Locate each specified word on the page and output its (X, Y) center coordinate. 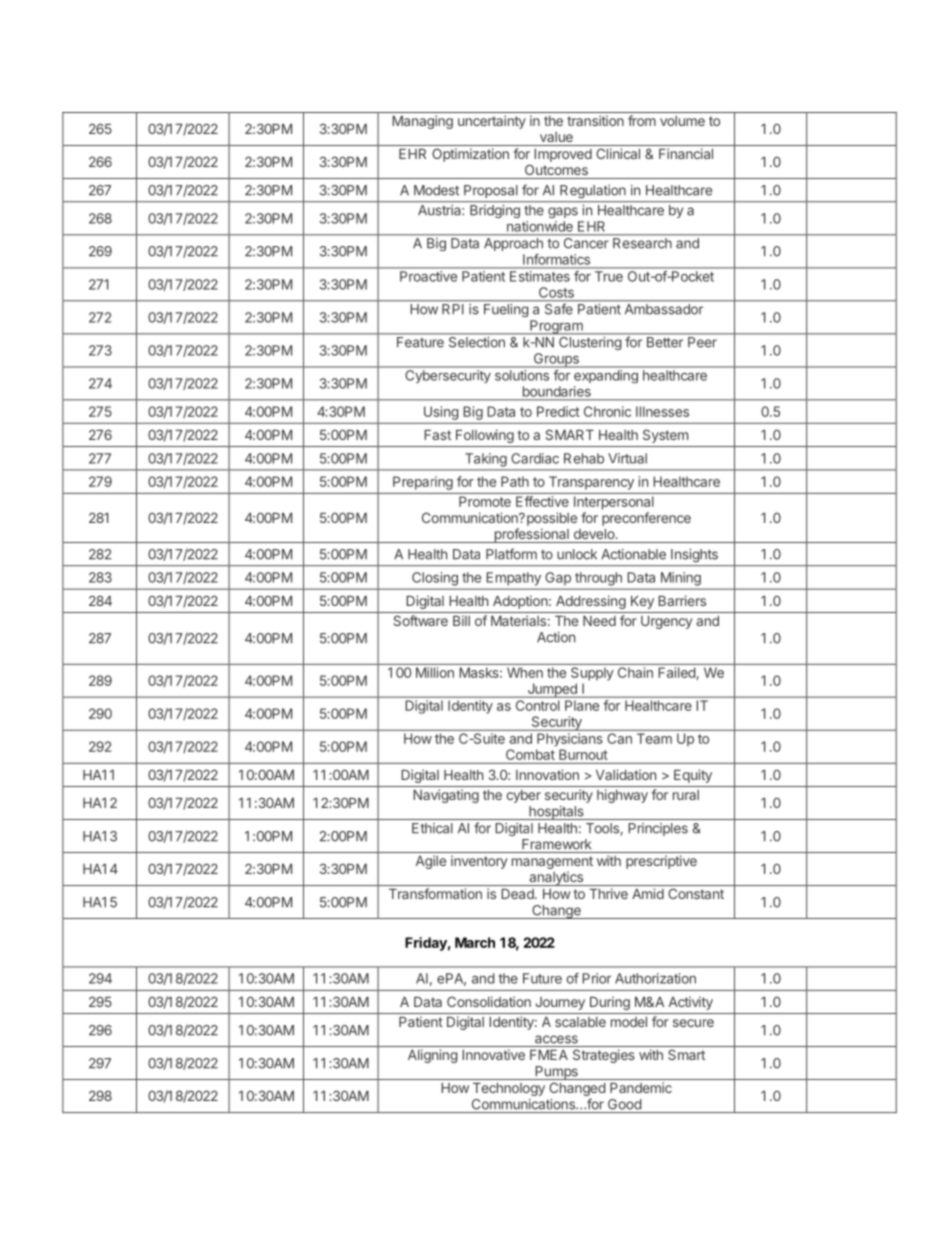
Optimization (470, 155)
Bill (461, 620)
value (556, 137)
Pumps (556, 1073)
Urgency (667, 622)
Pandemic (641, 1087)
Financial (686, 153)
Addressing (591, 602)
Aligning (433, 1056)
